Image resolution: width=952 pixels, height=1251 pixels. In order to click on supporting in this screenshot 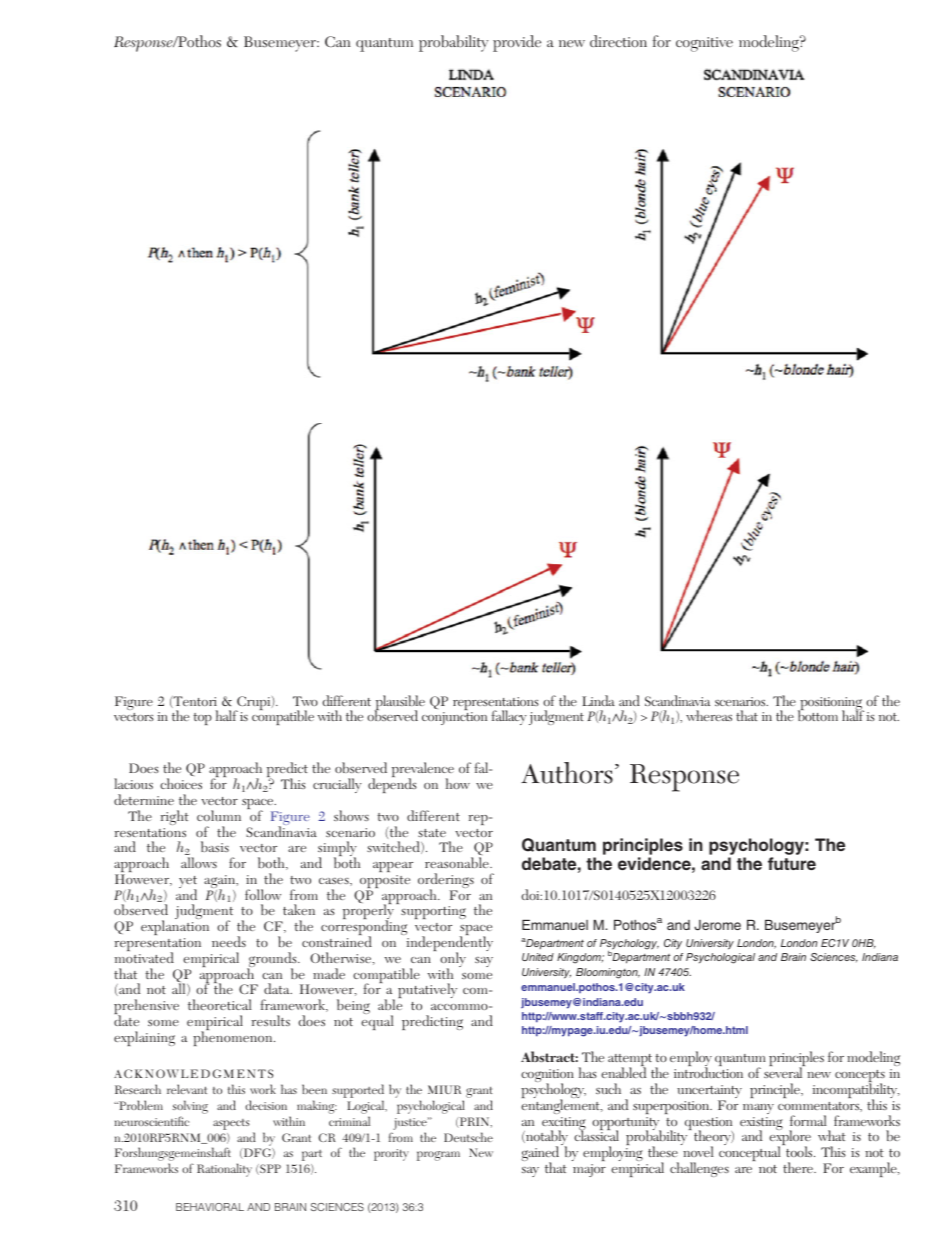, I will do `click(433, 912)`.
